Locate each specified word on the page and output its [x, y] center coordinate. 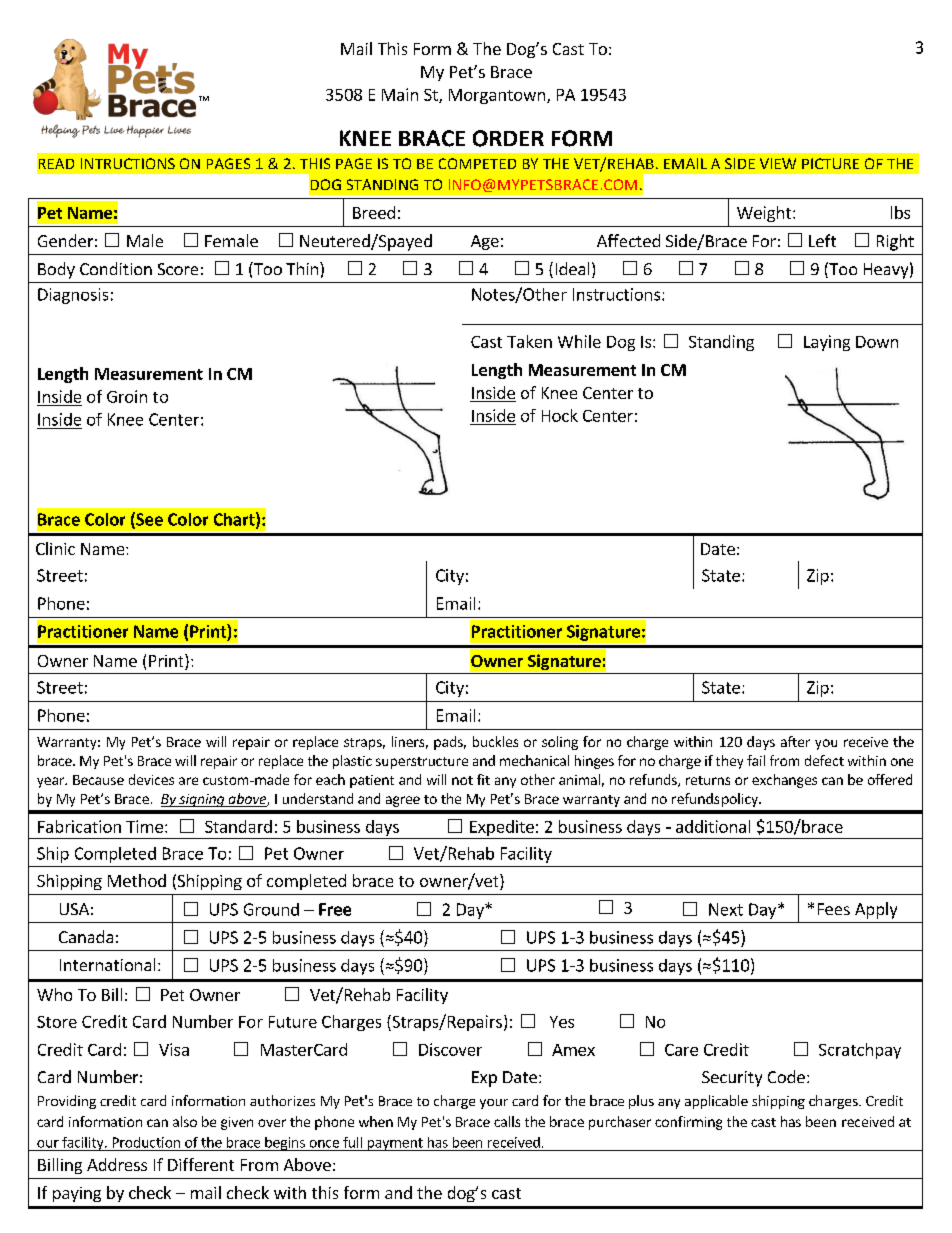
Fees [834, 909]
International [107, 964]
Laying [827, 343]
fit [483, 779]
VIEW [778, 163]
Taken [529, 341]
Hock [560, 415]
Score [178, 269]
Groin [127, 396]
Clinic [55, 548]
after [795, 741]
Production [146, 1142]
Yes [562, 1022]
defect [824, 760]
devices [151, 779]
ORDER [508, 138]
